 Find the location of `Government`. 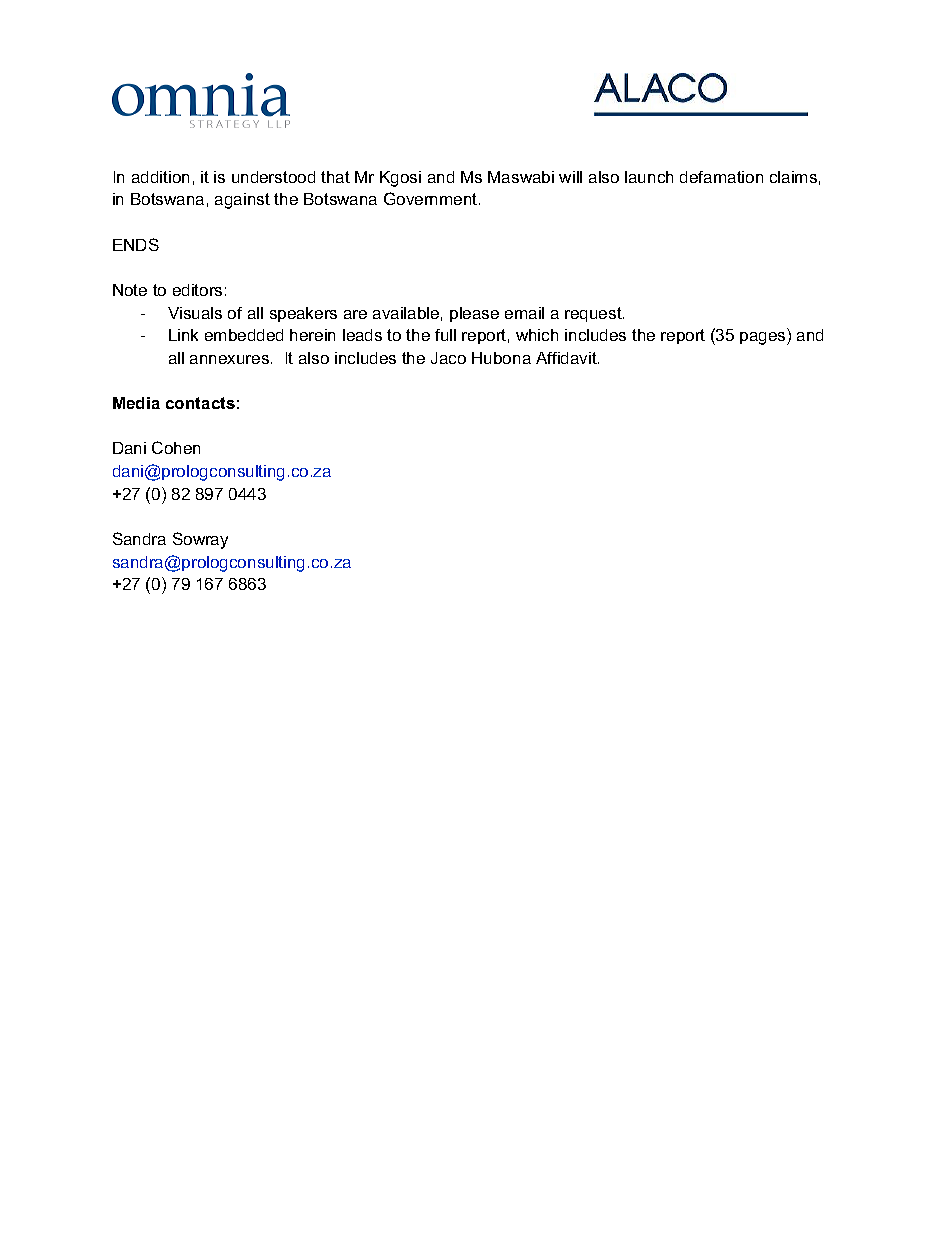

Government is located at coordinates (432, 198).
